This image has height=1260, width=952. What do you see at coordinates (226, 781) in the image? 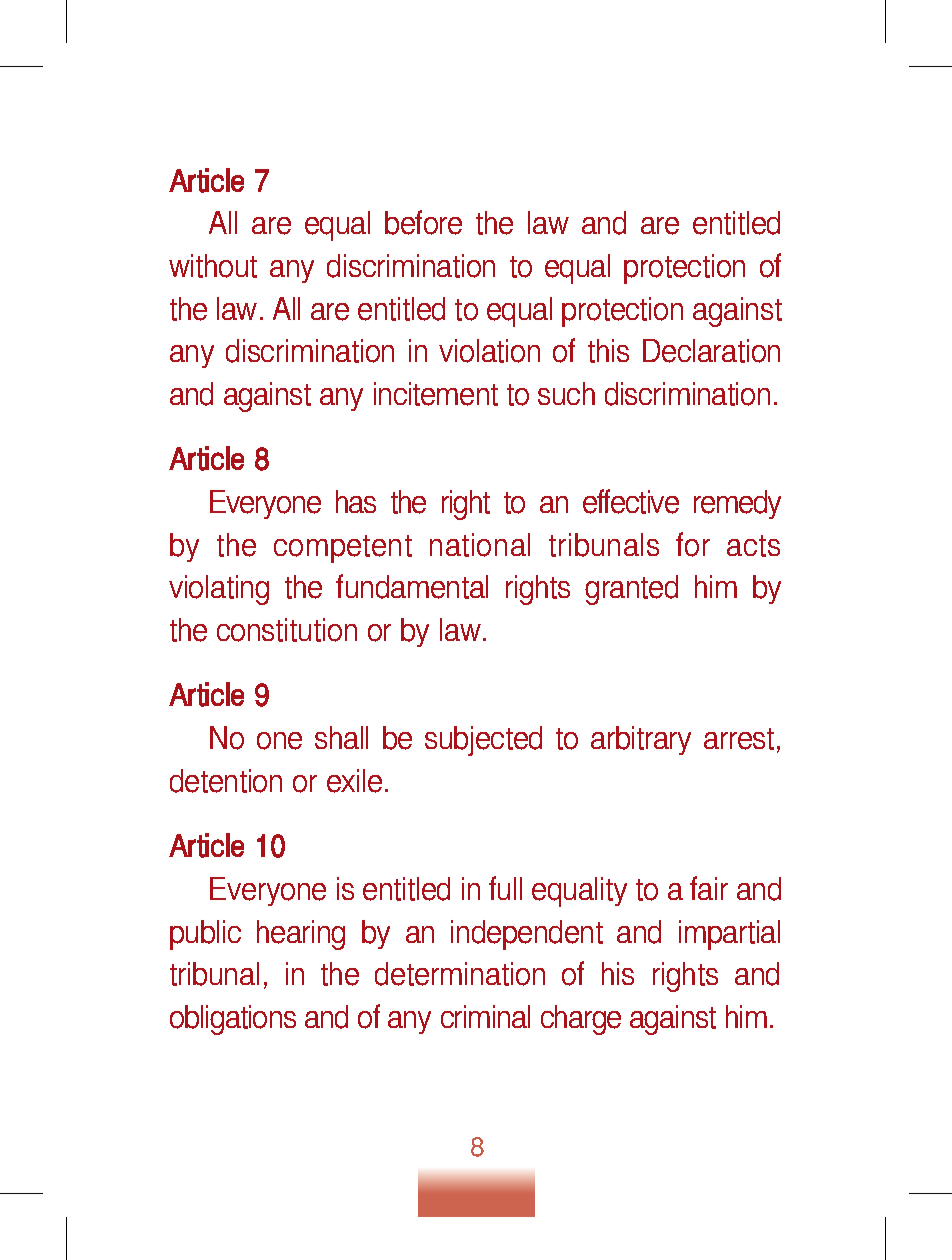
I see `detention` at bounding box center [226, 781].
